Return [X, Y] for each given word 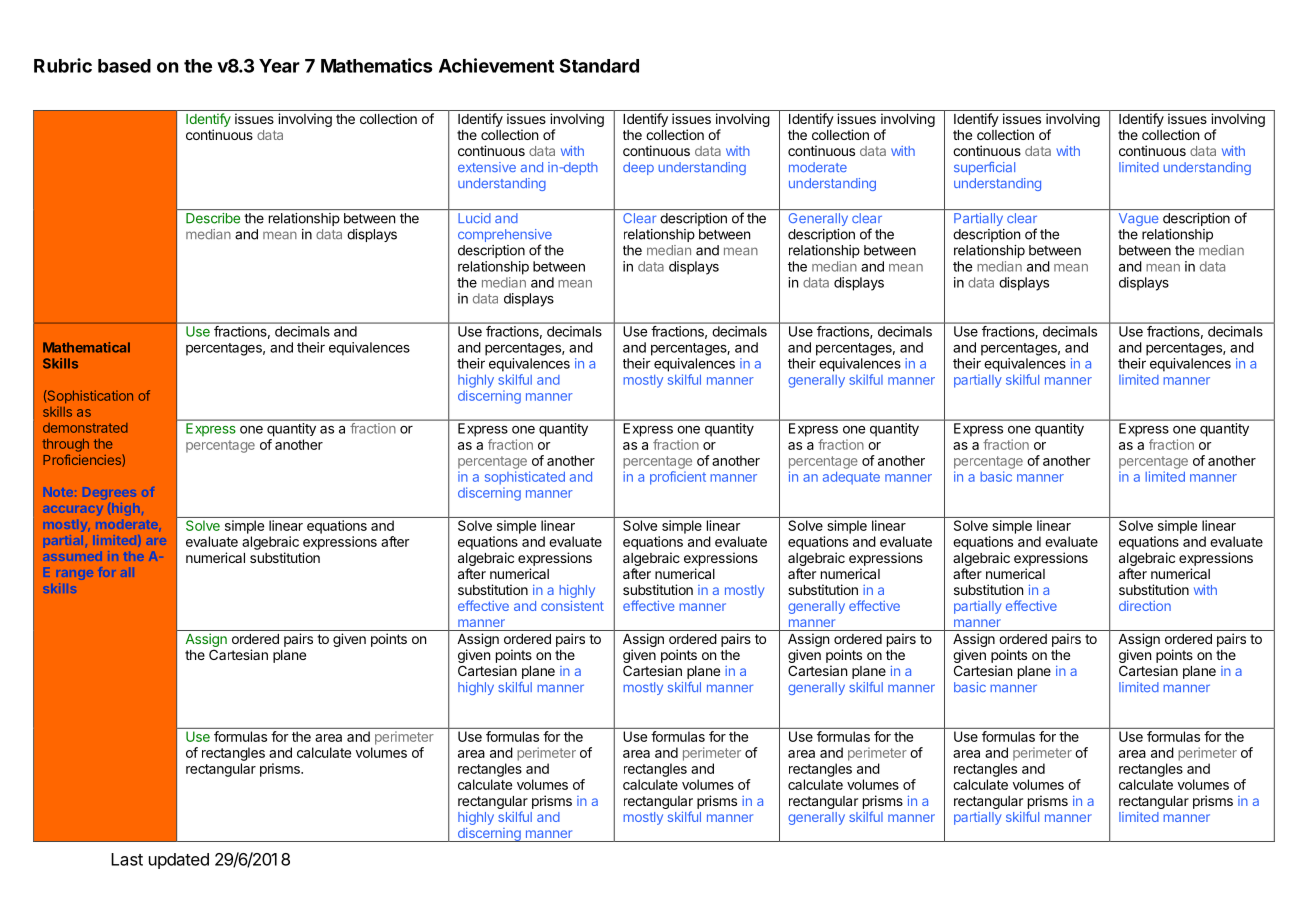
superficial [984, 168]
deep [638, 168]
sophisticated [525, 478]
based [124, 66]
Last [127, 859]
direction [1145, 606]
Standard [599, 66]
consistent [572, 606]
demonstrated [85, 428]
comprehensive [505, 237]
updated [179, 861]
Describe [213, 218]
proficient [678, 478]
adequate [851, 478]
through [65, 445]
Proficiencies [83, 460]
